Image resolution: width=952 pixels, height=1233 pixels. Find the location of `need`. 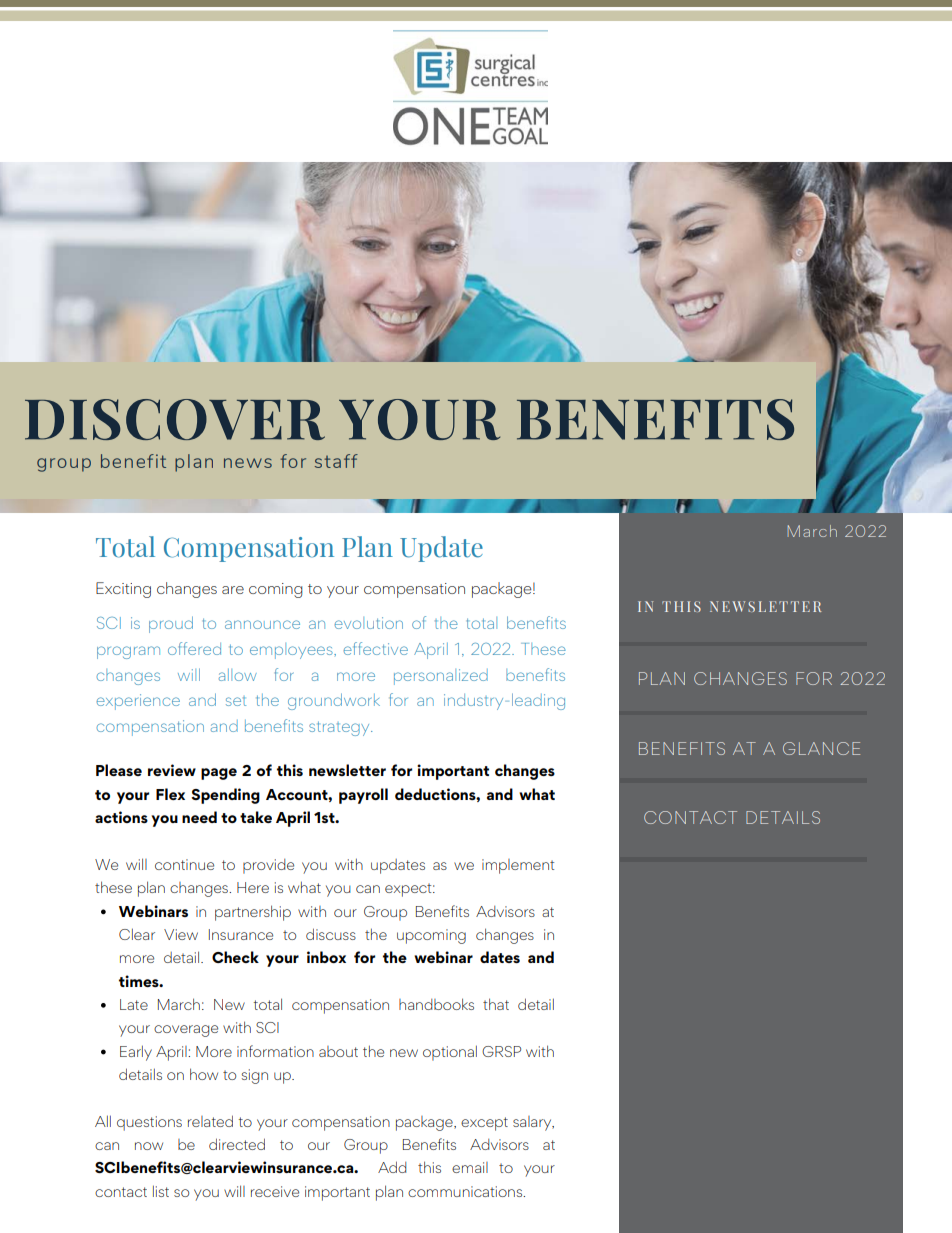

need is located at coordinates (199, 817).
